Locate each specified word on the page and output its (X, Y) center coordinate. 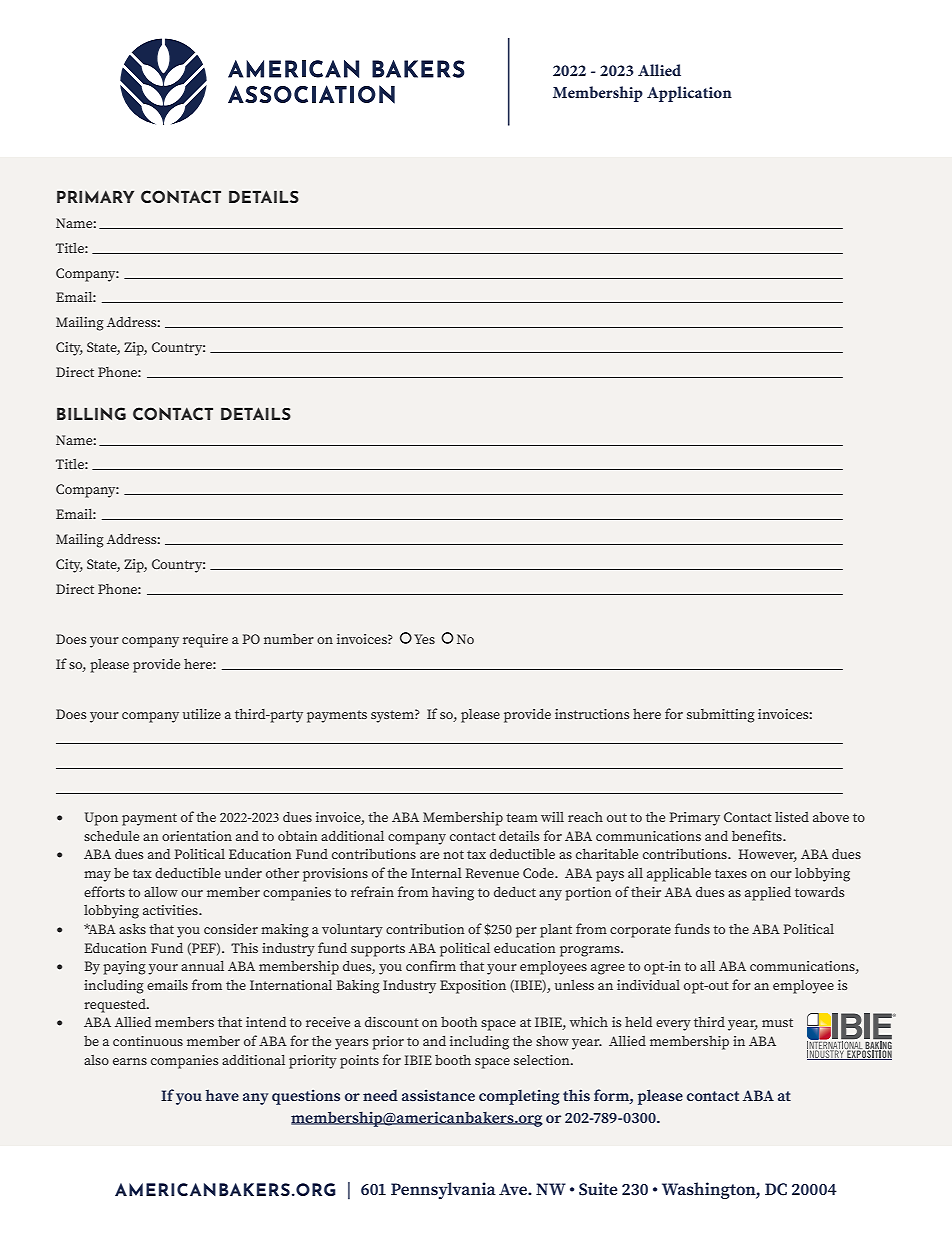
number (289, 639)
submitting (721, 716)
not (453, 854)
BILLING (91, 413)
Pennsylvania (443, 1190)
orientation (197, 836)
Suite (598, 1189)
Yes (424, 639)
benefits (758, 835)
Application (689, 94)
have (222, 1095)
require (205, 641)
